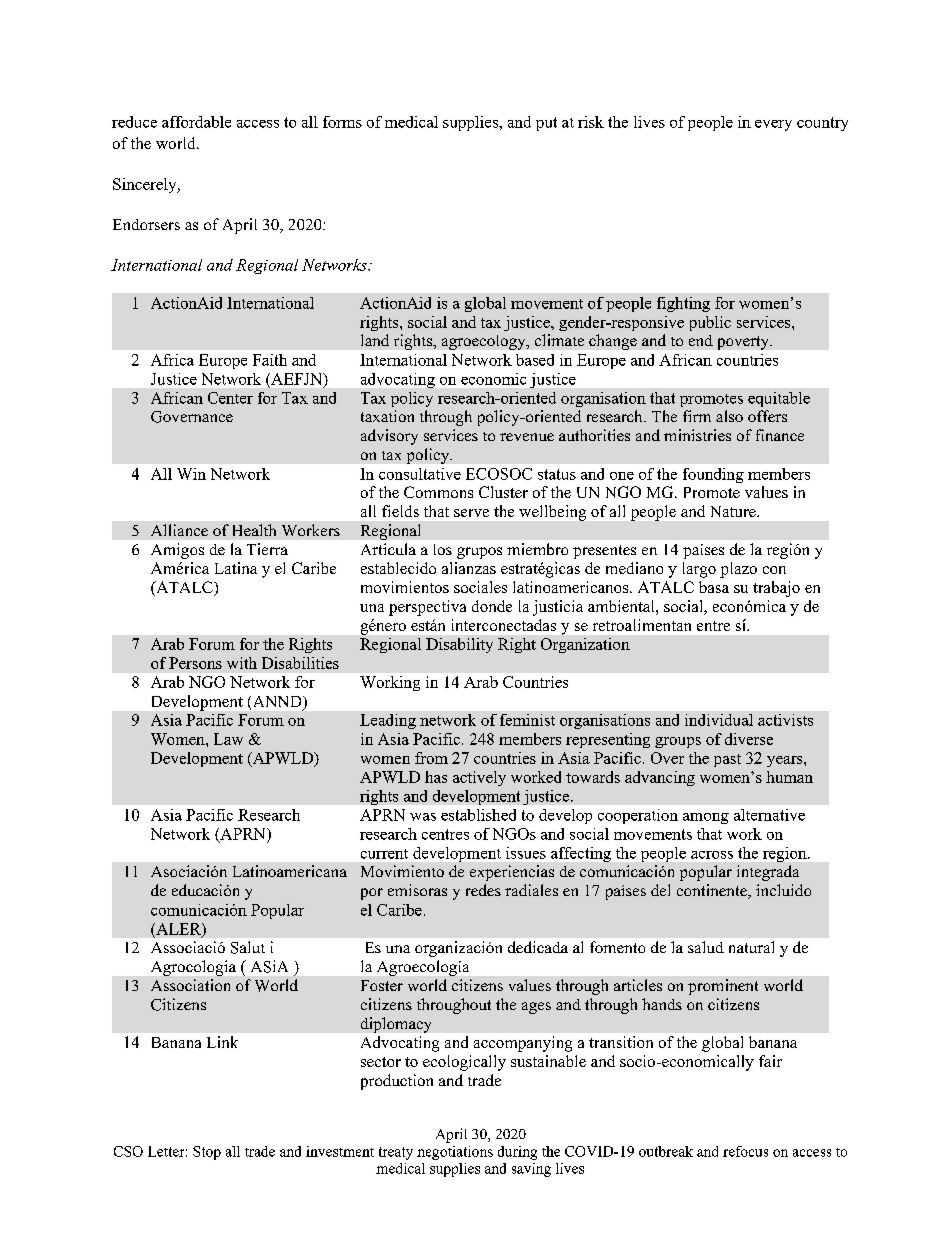  What do you see at coordinates (546, 124) in the screenshot?
I see `put` at bounding box center [546, 124].
